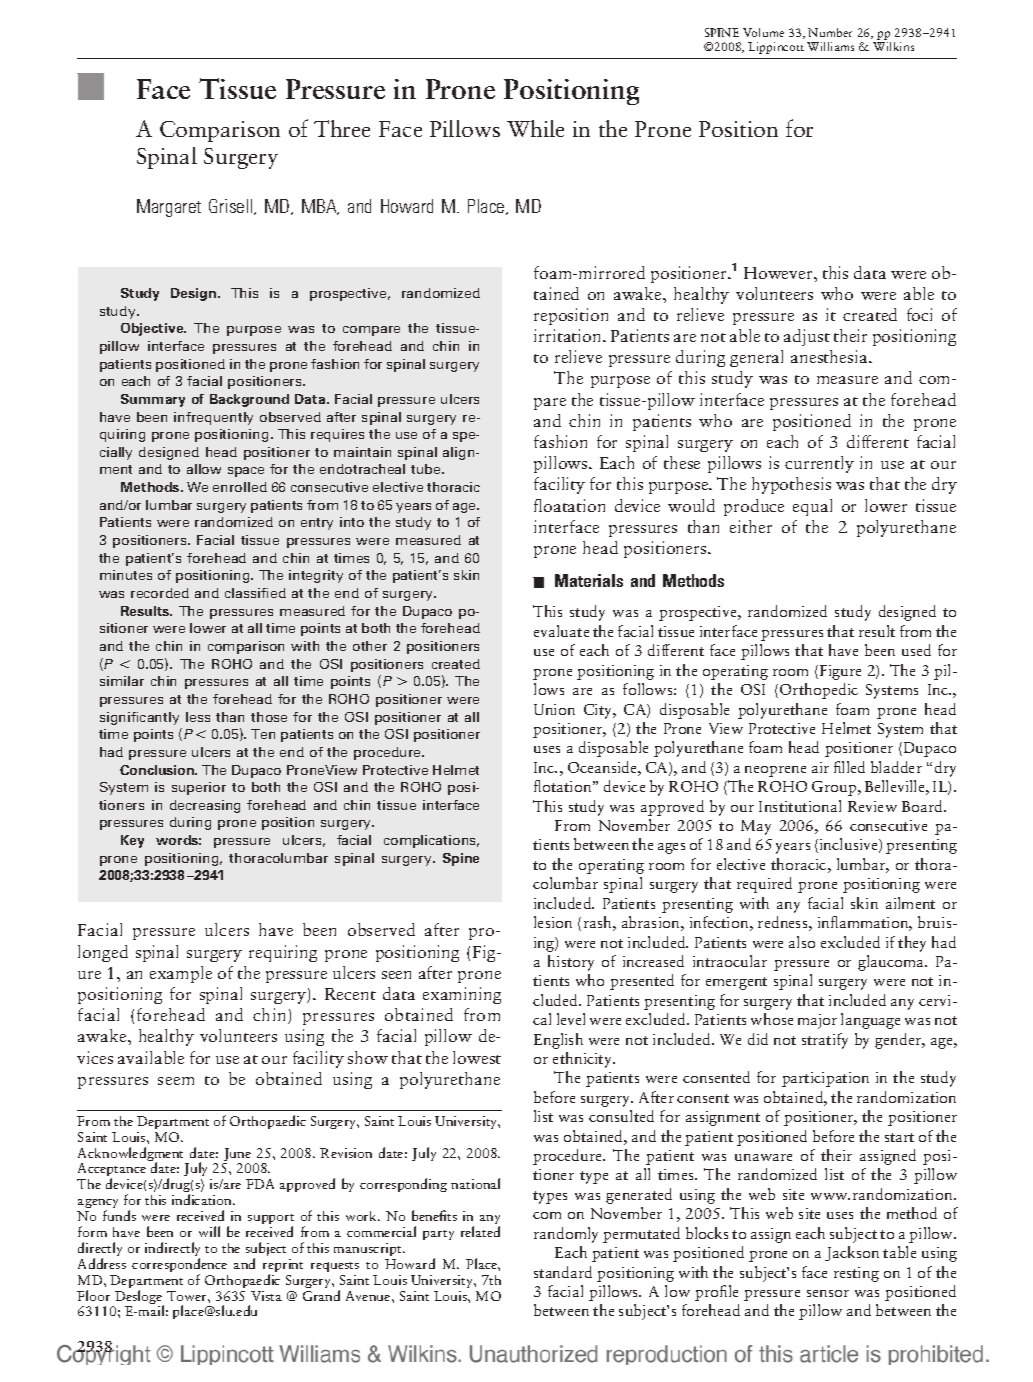  What do you see at coordinates (535, 128) in the document?
I see `While` at bounding box center [535, 128].
